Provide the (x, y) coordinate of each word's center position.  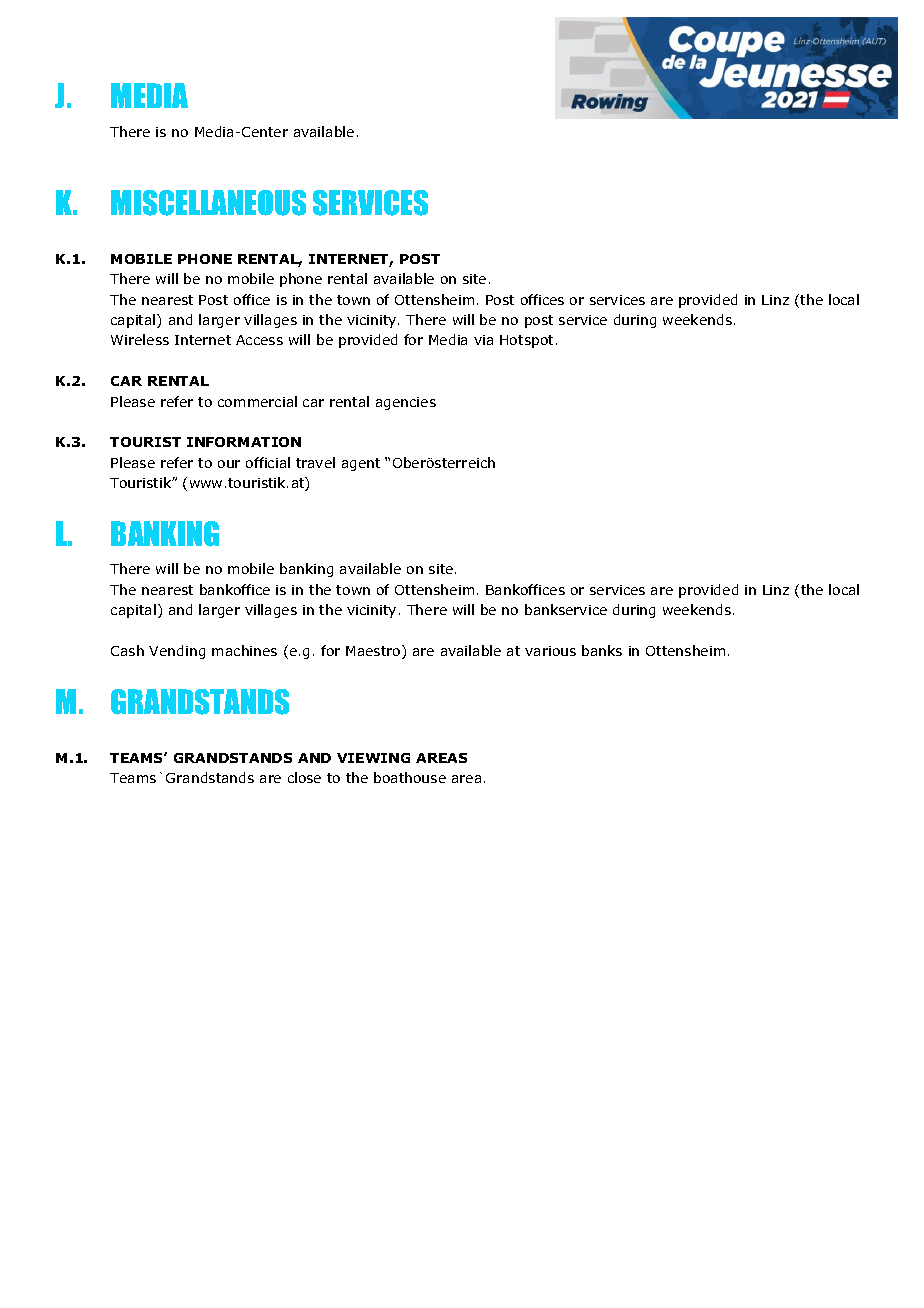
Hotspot (526, 341)
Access (259, 340)
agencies (406, 403)
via (483, 340)
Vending (177, 652)
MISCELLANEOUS (208, 203)
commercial (257, 401)
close (304, 777)
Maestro (374, 652)
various (550, 651)
